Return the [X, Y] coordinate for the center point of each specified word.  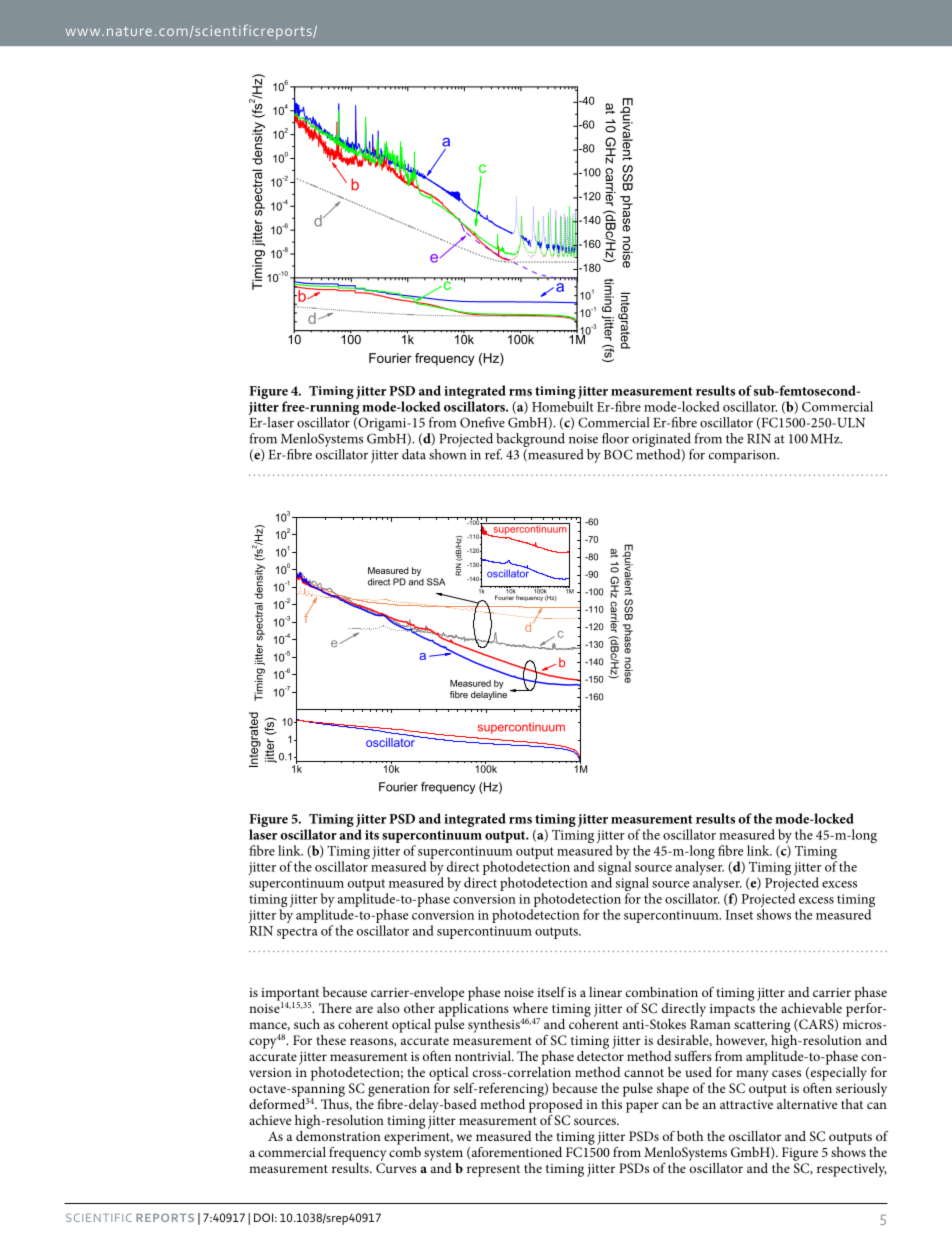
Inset [739, 915]
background [530, 441]
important [290, 995]
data [414, 454]
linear [605, 992]
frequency [357, 1154]
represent [493, 1171]
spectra [297, 933]
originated [661, 441]
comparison [744, 456]
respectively [852, 1170]
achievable [811, 1008]
